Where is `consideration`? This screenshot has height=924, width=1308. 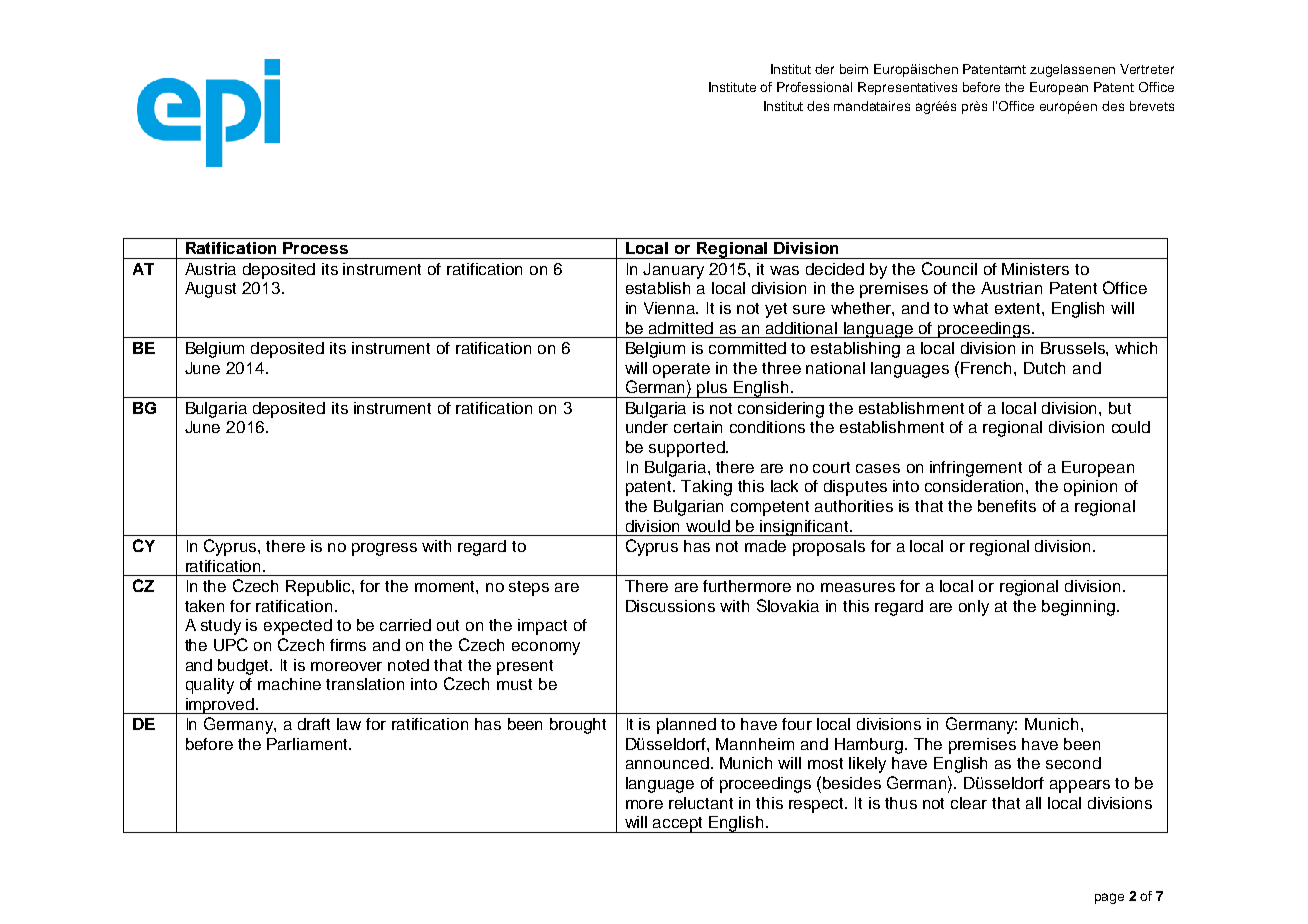
consideration is located at coordinates (976, 486).
